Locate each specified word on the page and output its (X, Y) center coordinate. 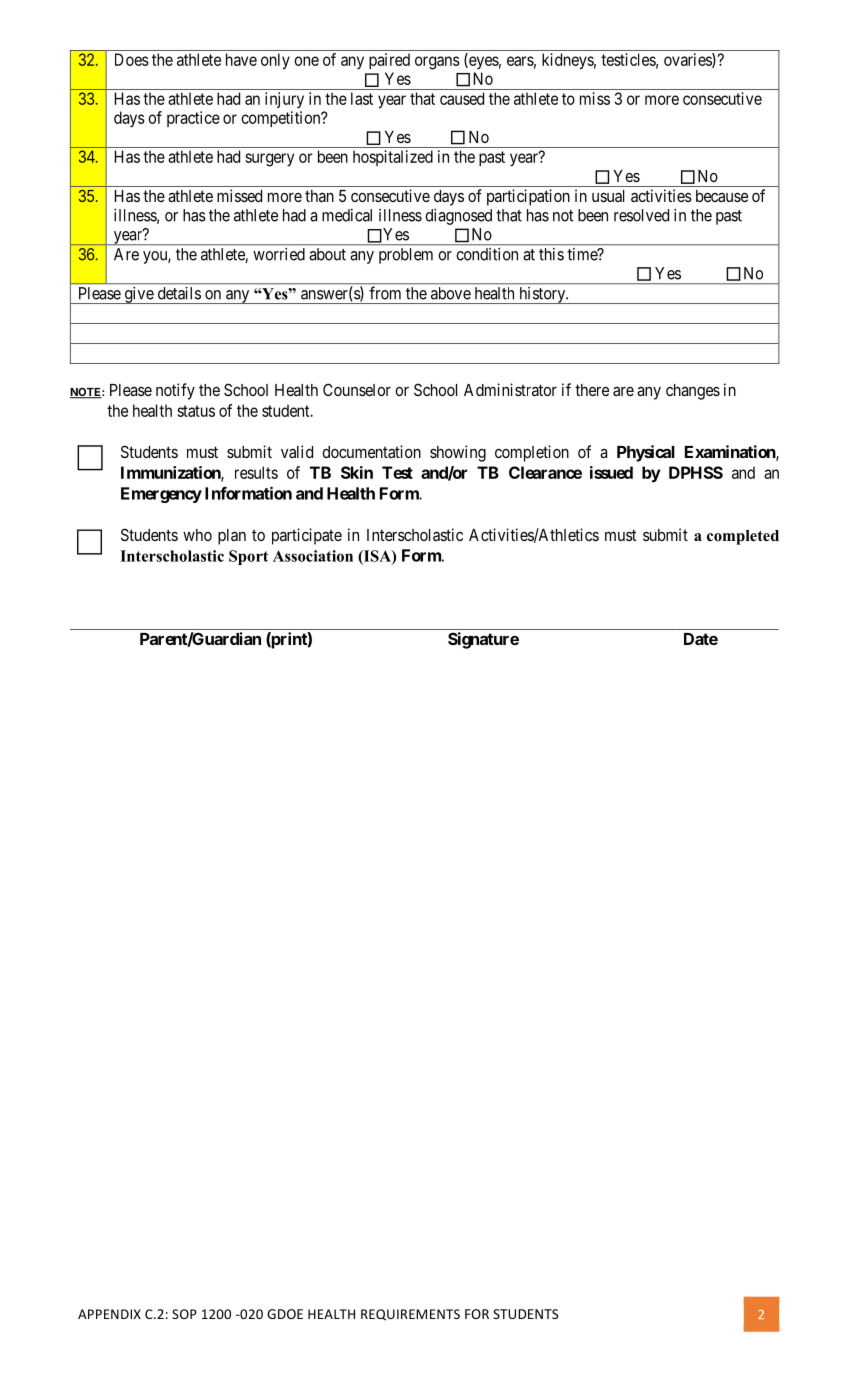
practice (193, 119)
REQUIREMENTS (410, 1315)
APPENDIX (109, 1314)
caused (462, 98)
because (722, 196)
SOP (184, 1314)
